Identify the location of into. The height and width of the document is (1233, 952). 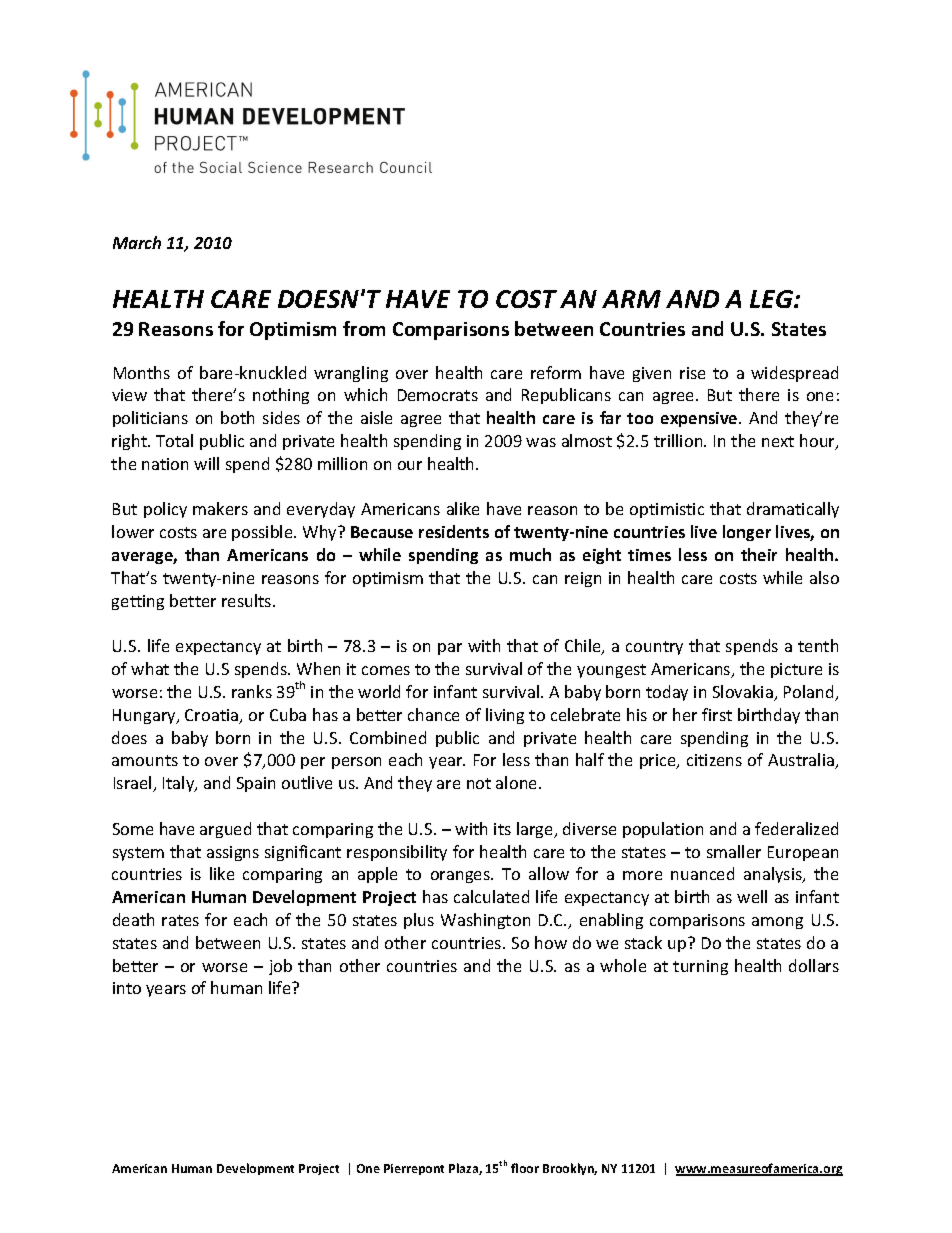
(127, 988).
